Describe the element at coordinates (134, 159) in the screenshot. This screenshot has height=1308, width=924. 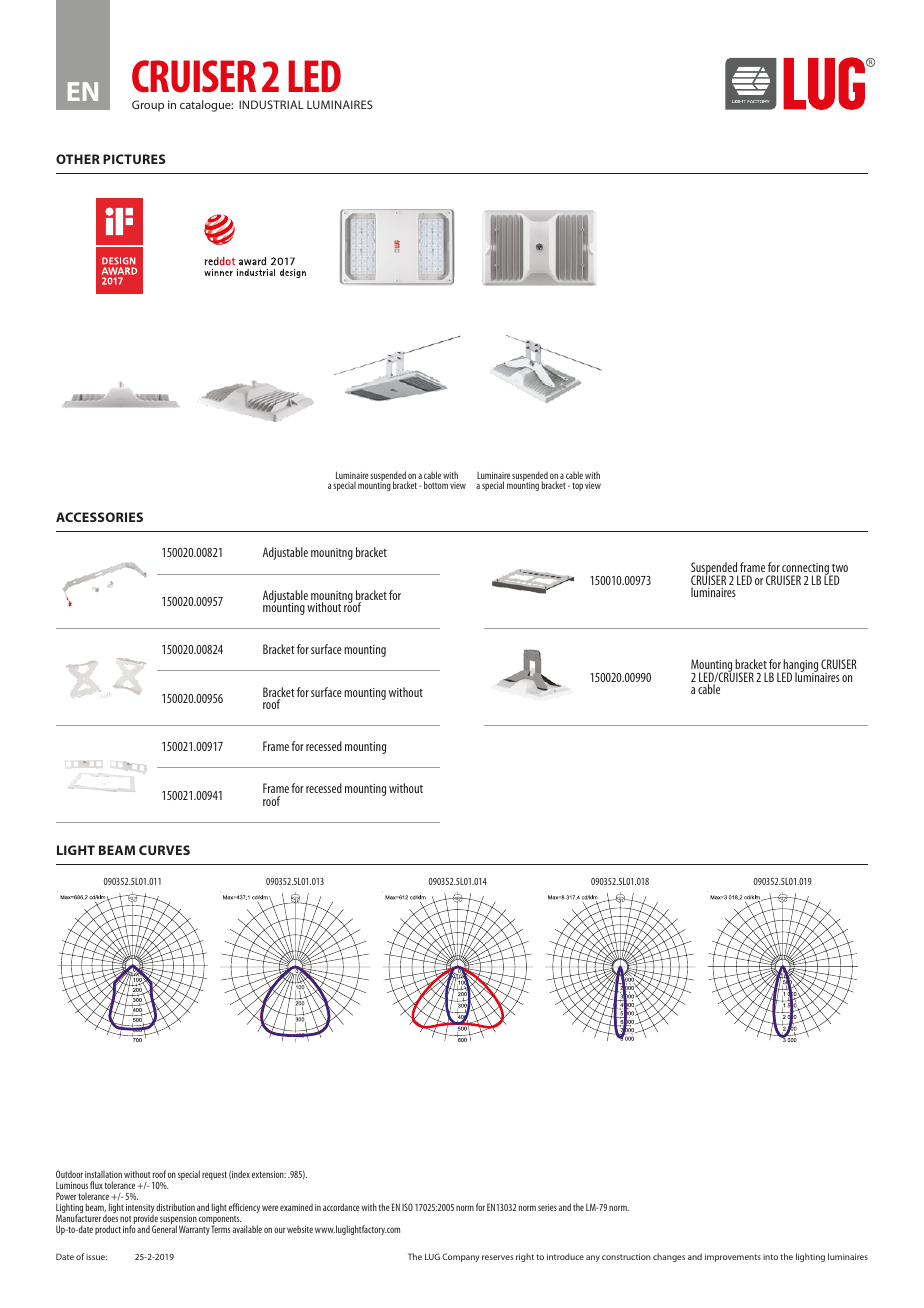
I see `PICTURES` at that location.
